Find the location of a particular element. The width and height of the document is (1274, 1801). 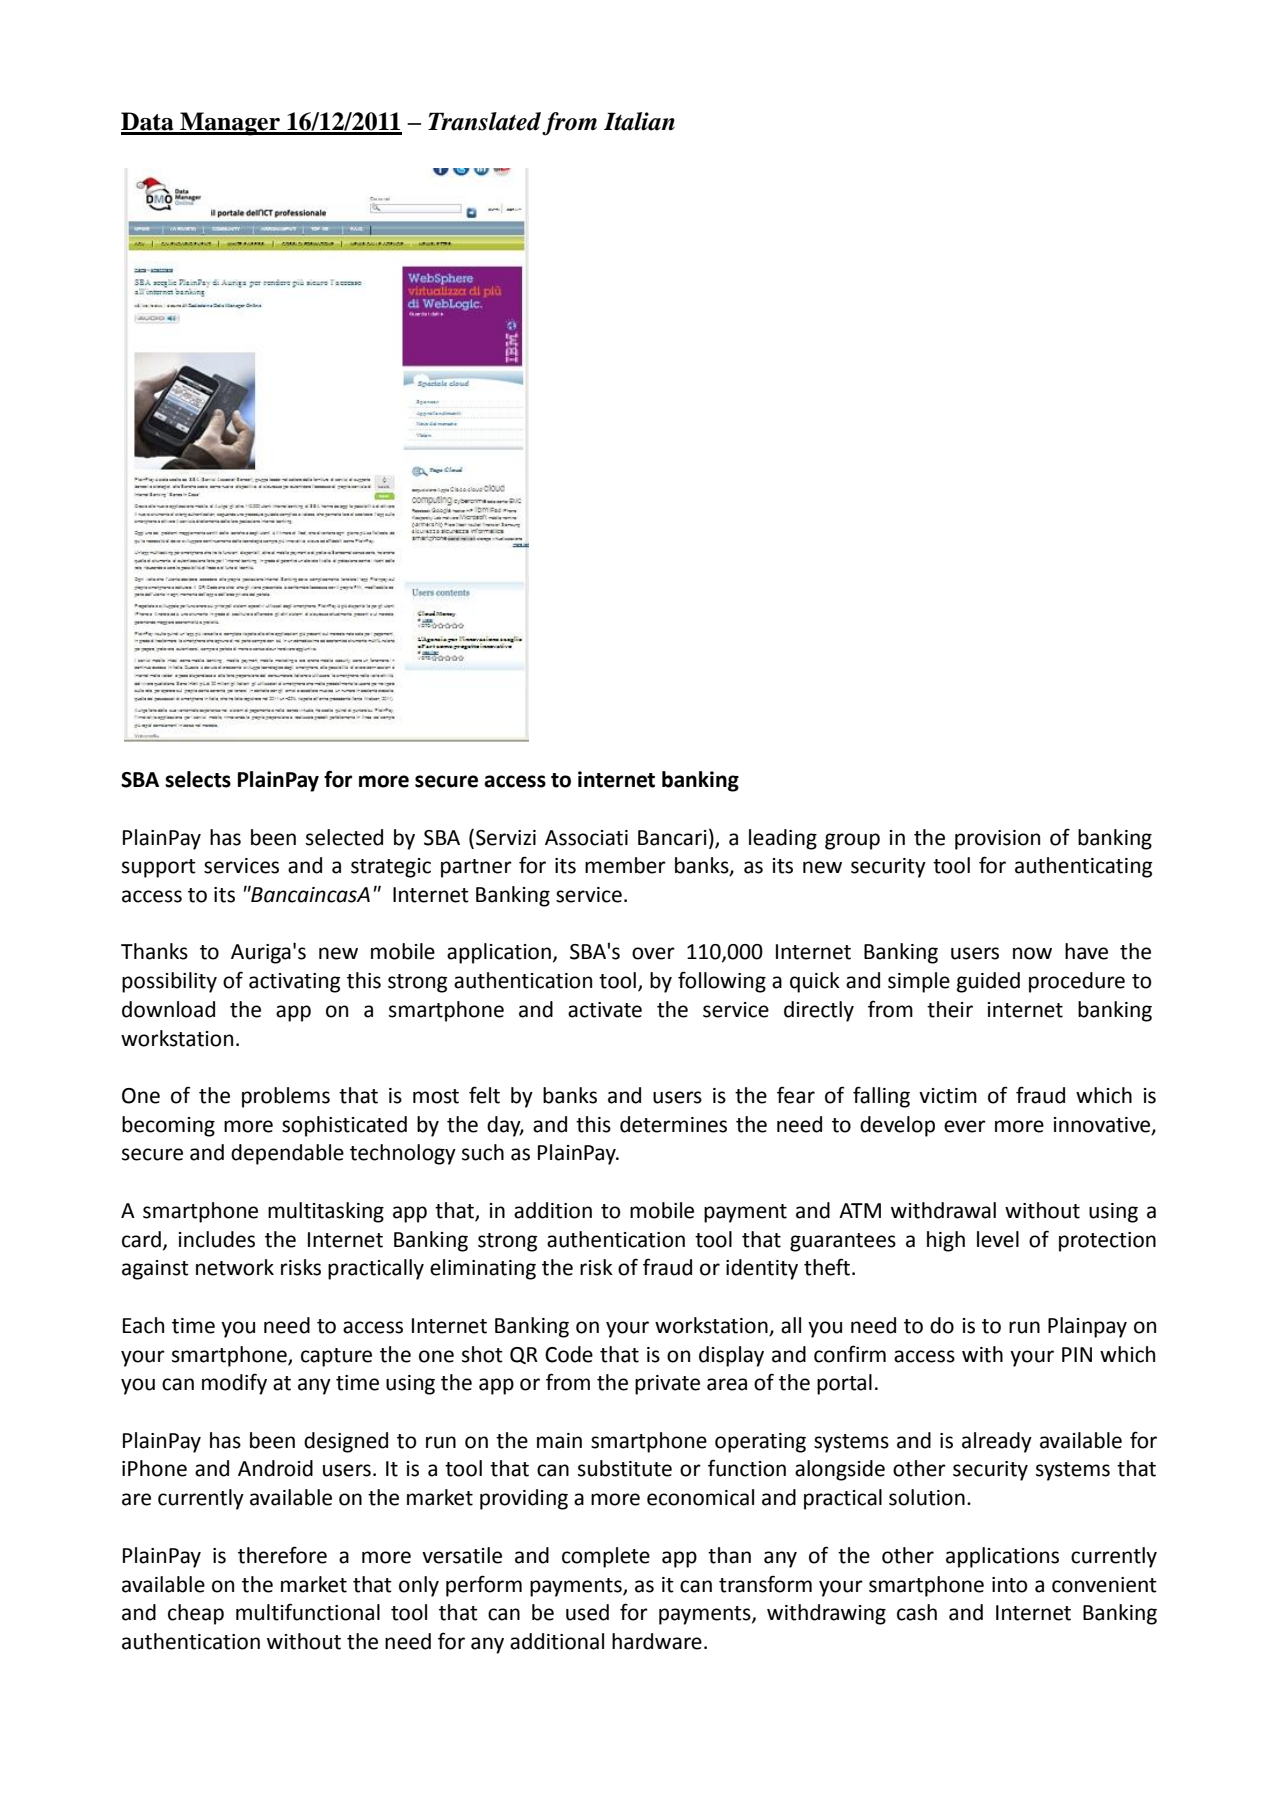

Translated is located at coordinates (484, 121).
